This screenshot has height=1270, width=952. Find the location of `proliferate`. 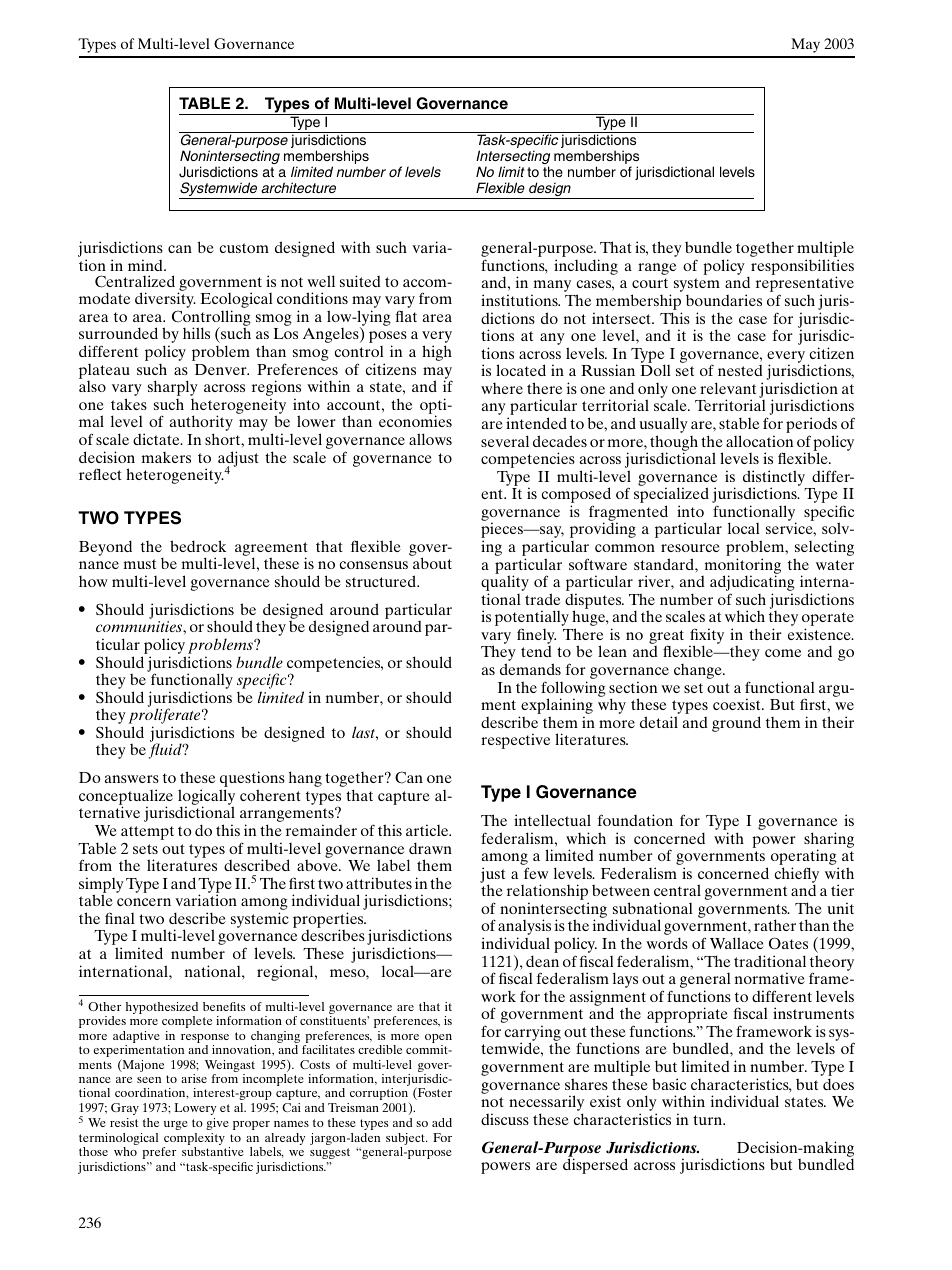

proliferate is located at coordinates (166, 717).
